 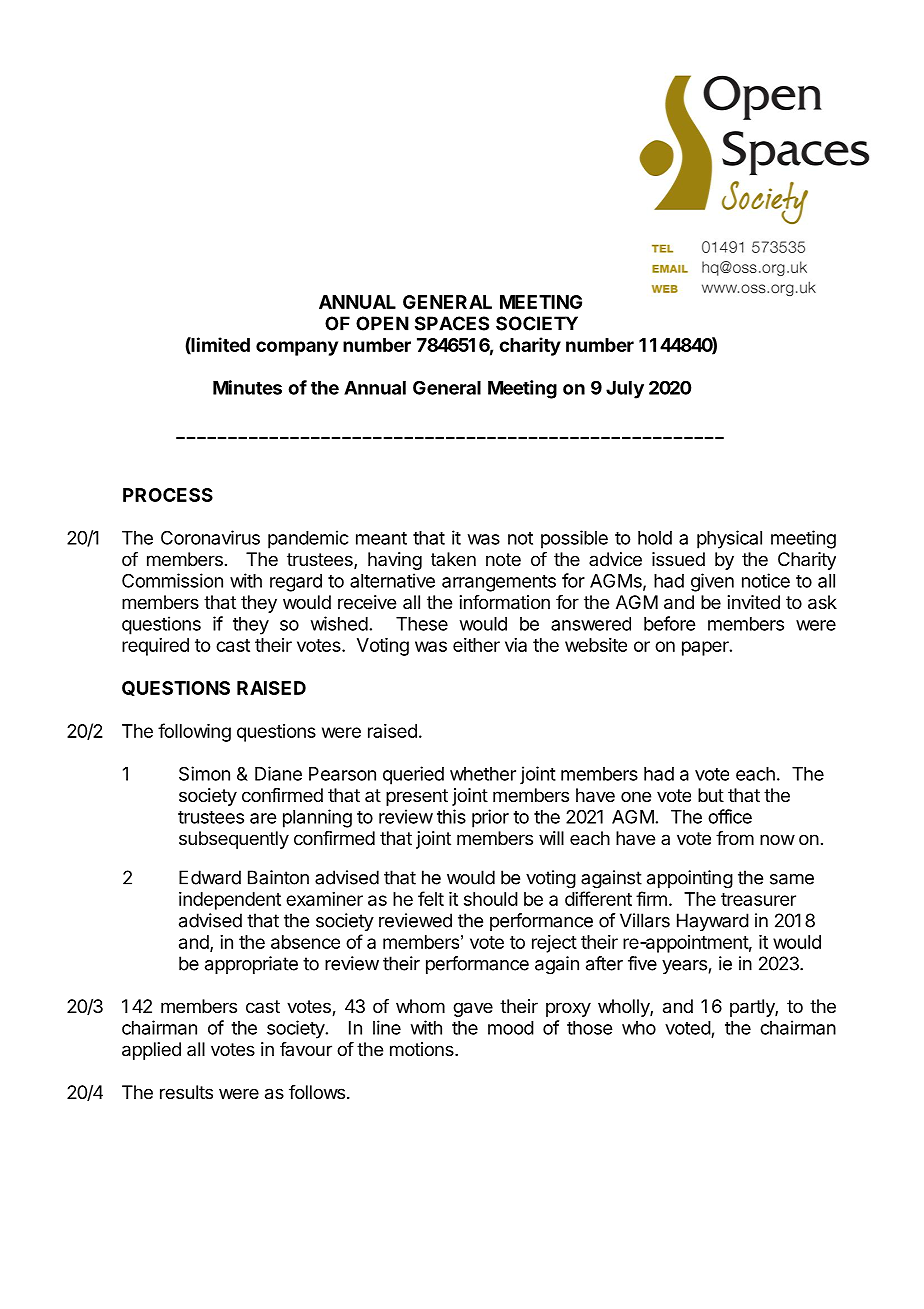 What do you see at coordinates (194, 732) in the screenshot?
I see `following` at bounding box center [194, 732].
